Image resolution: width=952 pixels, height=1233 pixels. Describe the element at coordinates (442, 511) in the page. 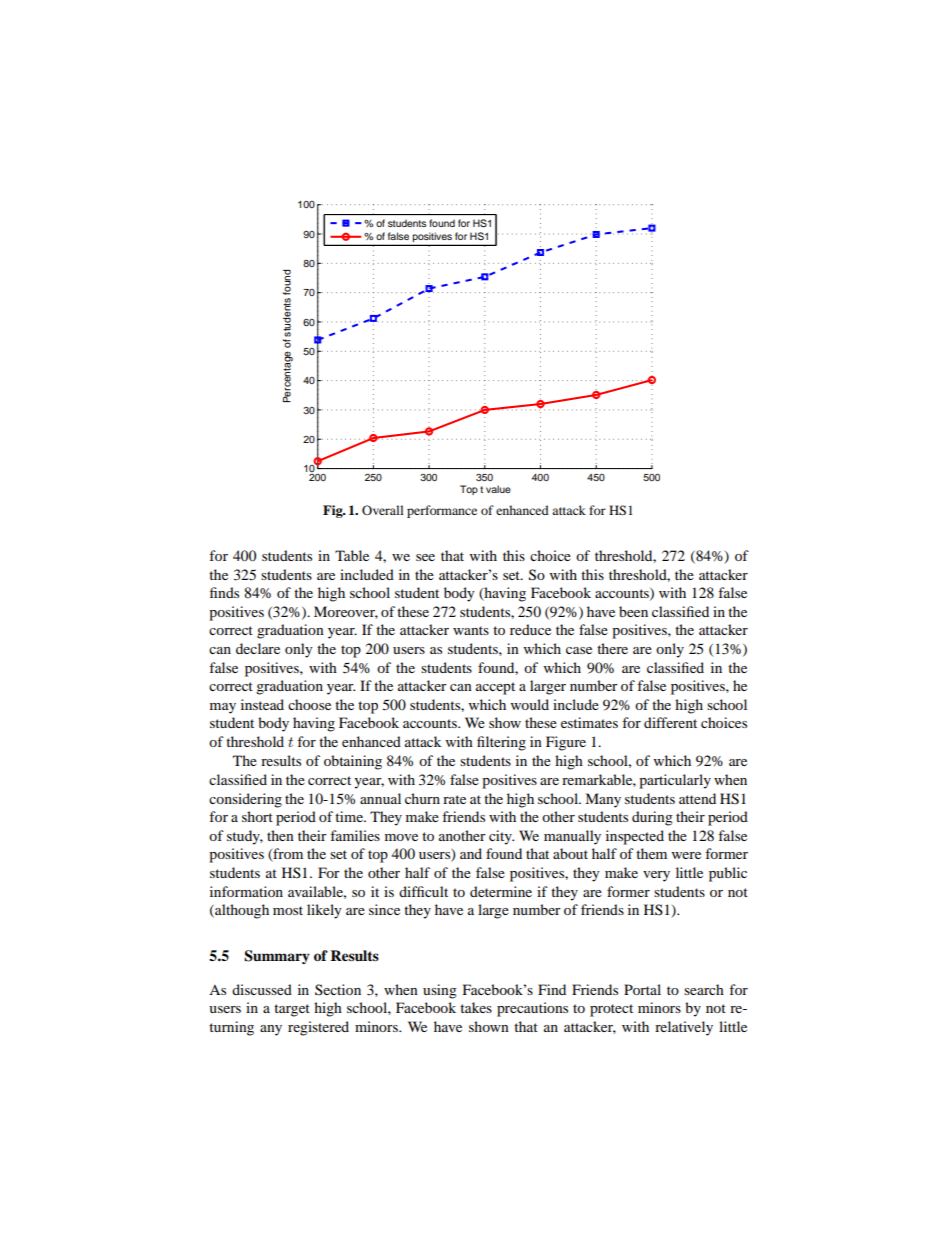

I see `performance` at that location.
